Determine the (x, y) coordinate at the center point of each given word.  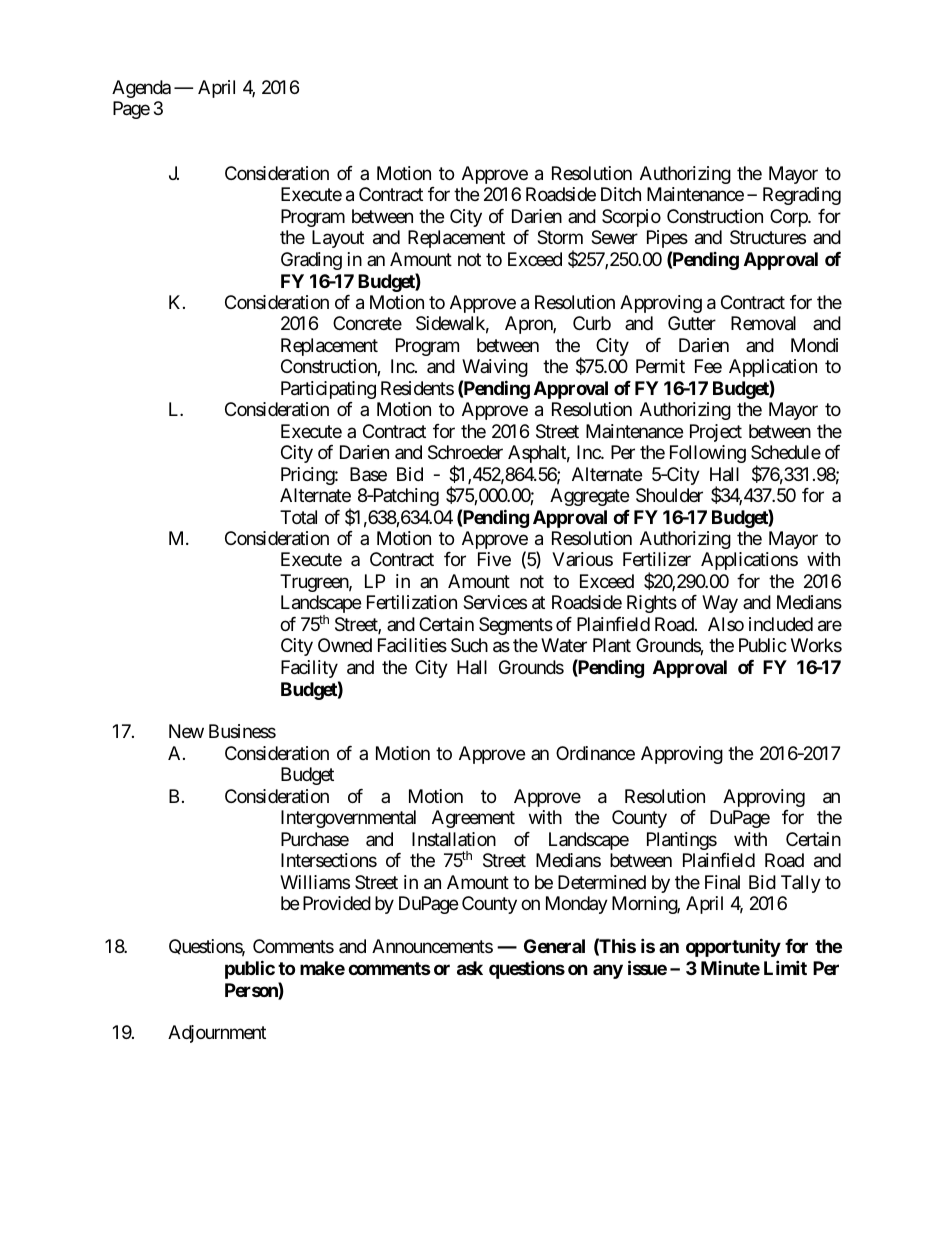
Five (494, 559)
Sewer (614, 237)
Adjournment (217, 1034)
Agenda (141, 89)
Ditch (621, 194)
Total (298, 517)
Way (720, 604)
